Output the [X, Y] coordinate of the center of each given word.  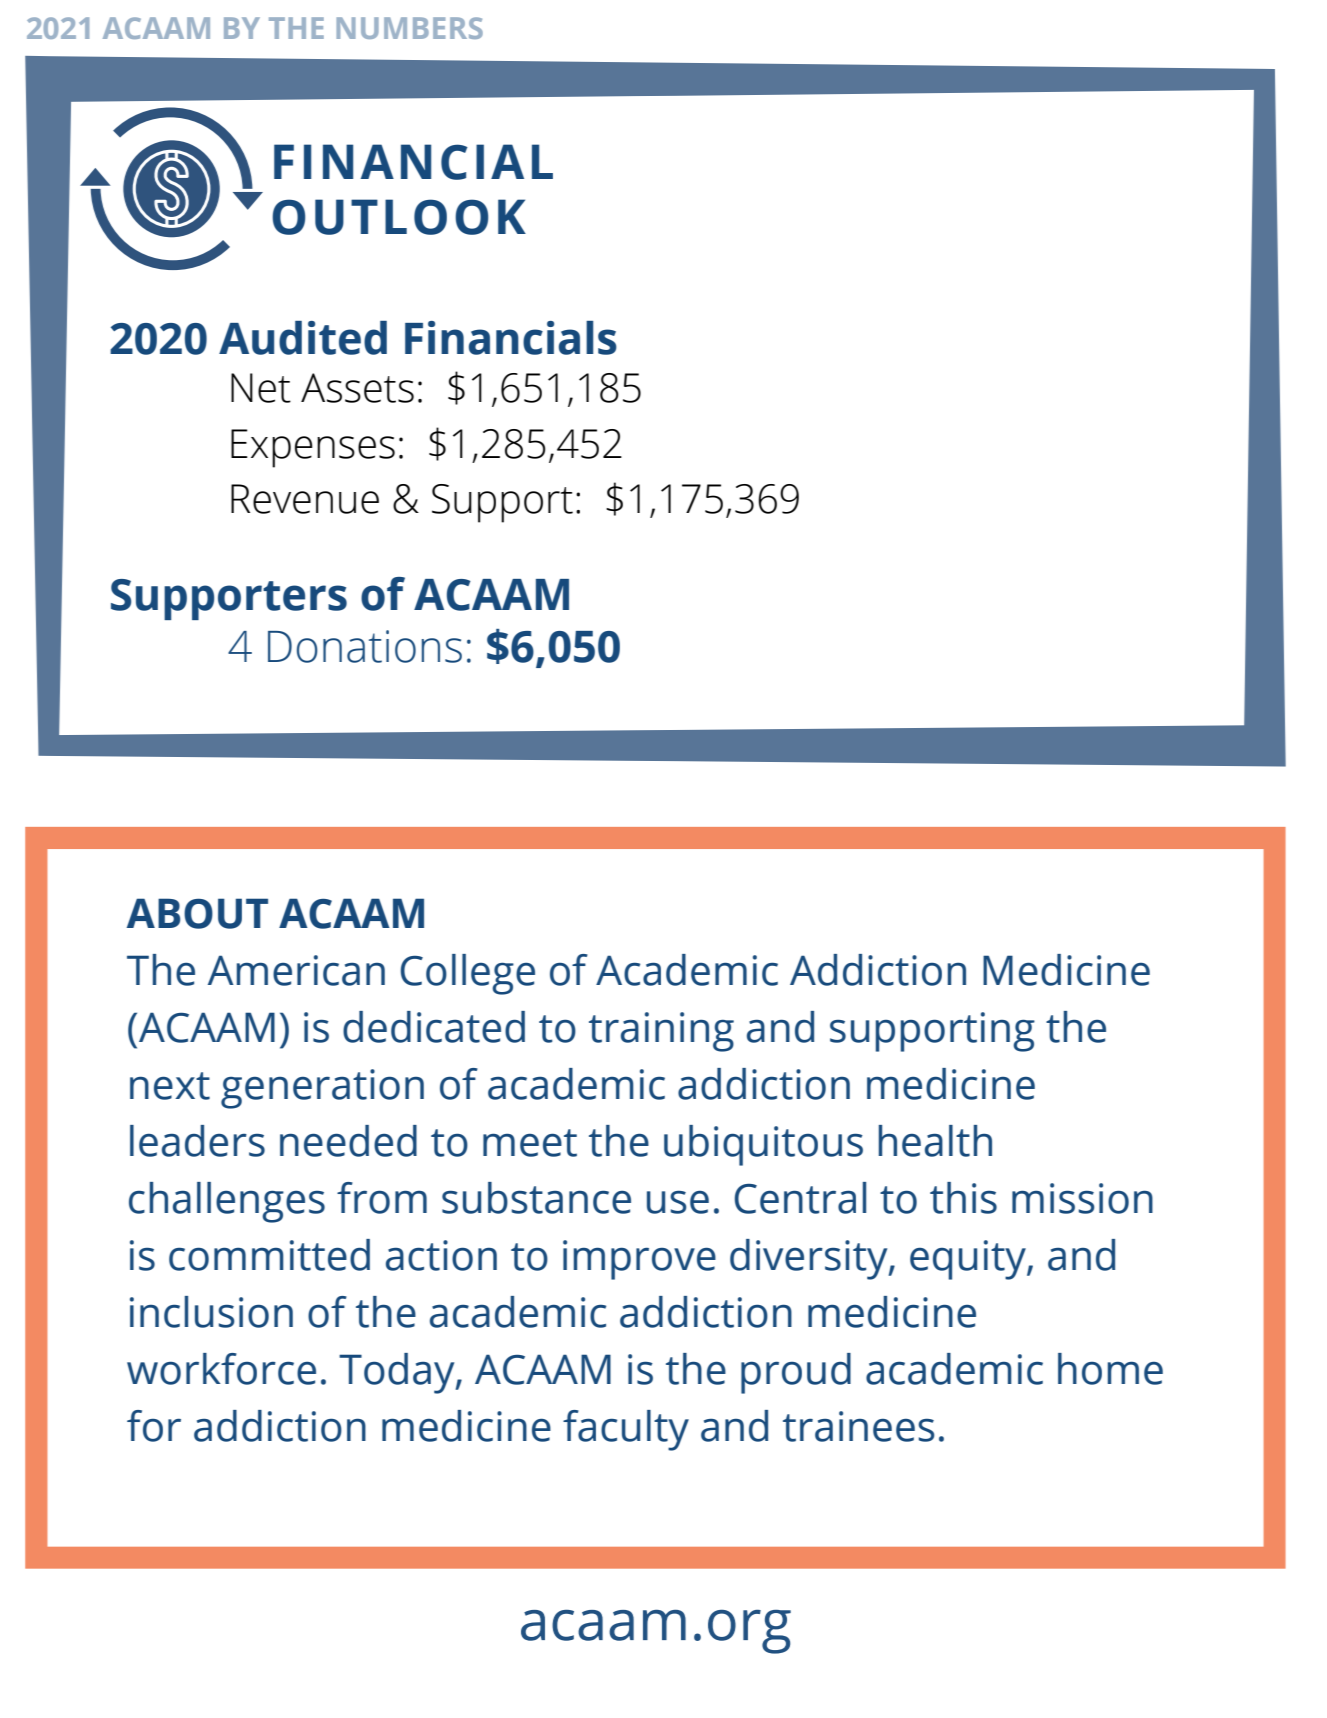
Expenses [313, 448]
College [467, 974]
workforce [221, 1369]
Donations [365, 646]
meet [530, 1143]
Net [261, 388]
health [935, 1141]
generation [322, 1089]
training [661, 1032]
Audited [303, 338]
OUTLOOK [399, 217]
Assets [357, 388]
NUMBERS [410, 28]
